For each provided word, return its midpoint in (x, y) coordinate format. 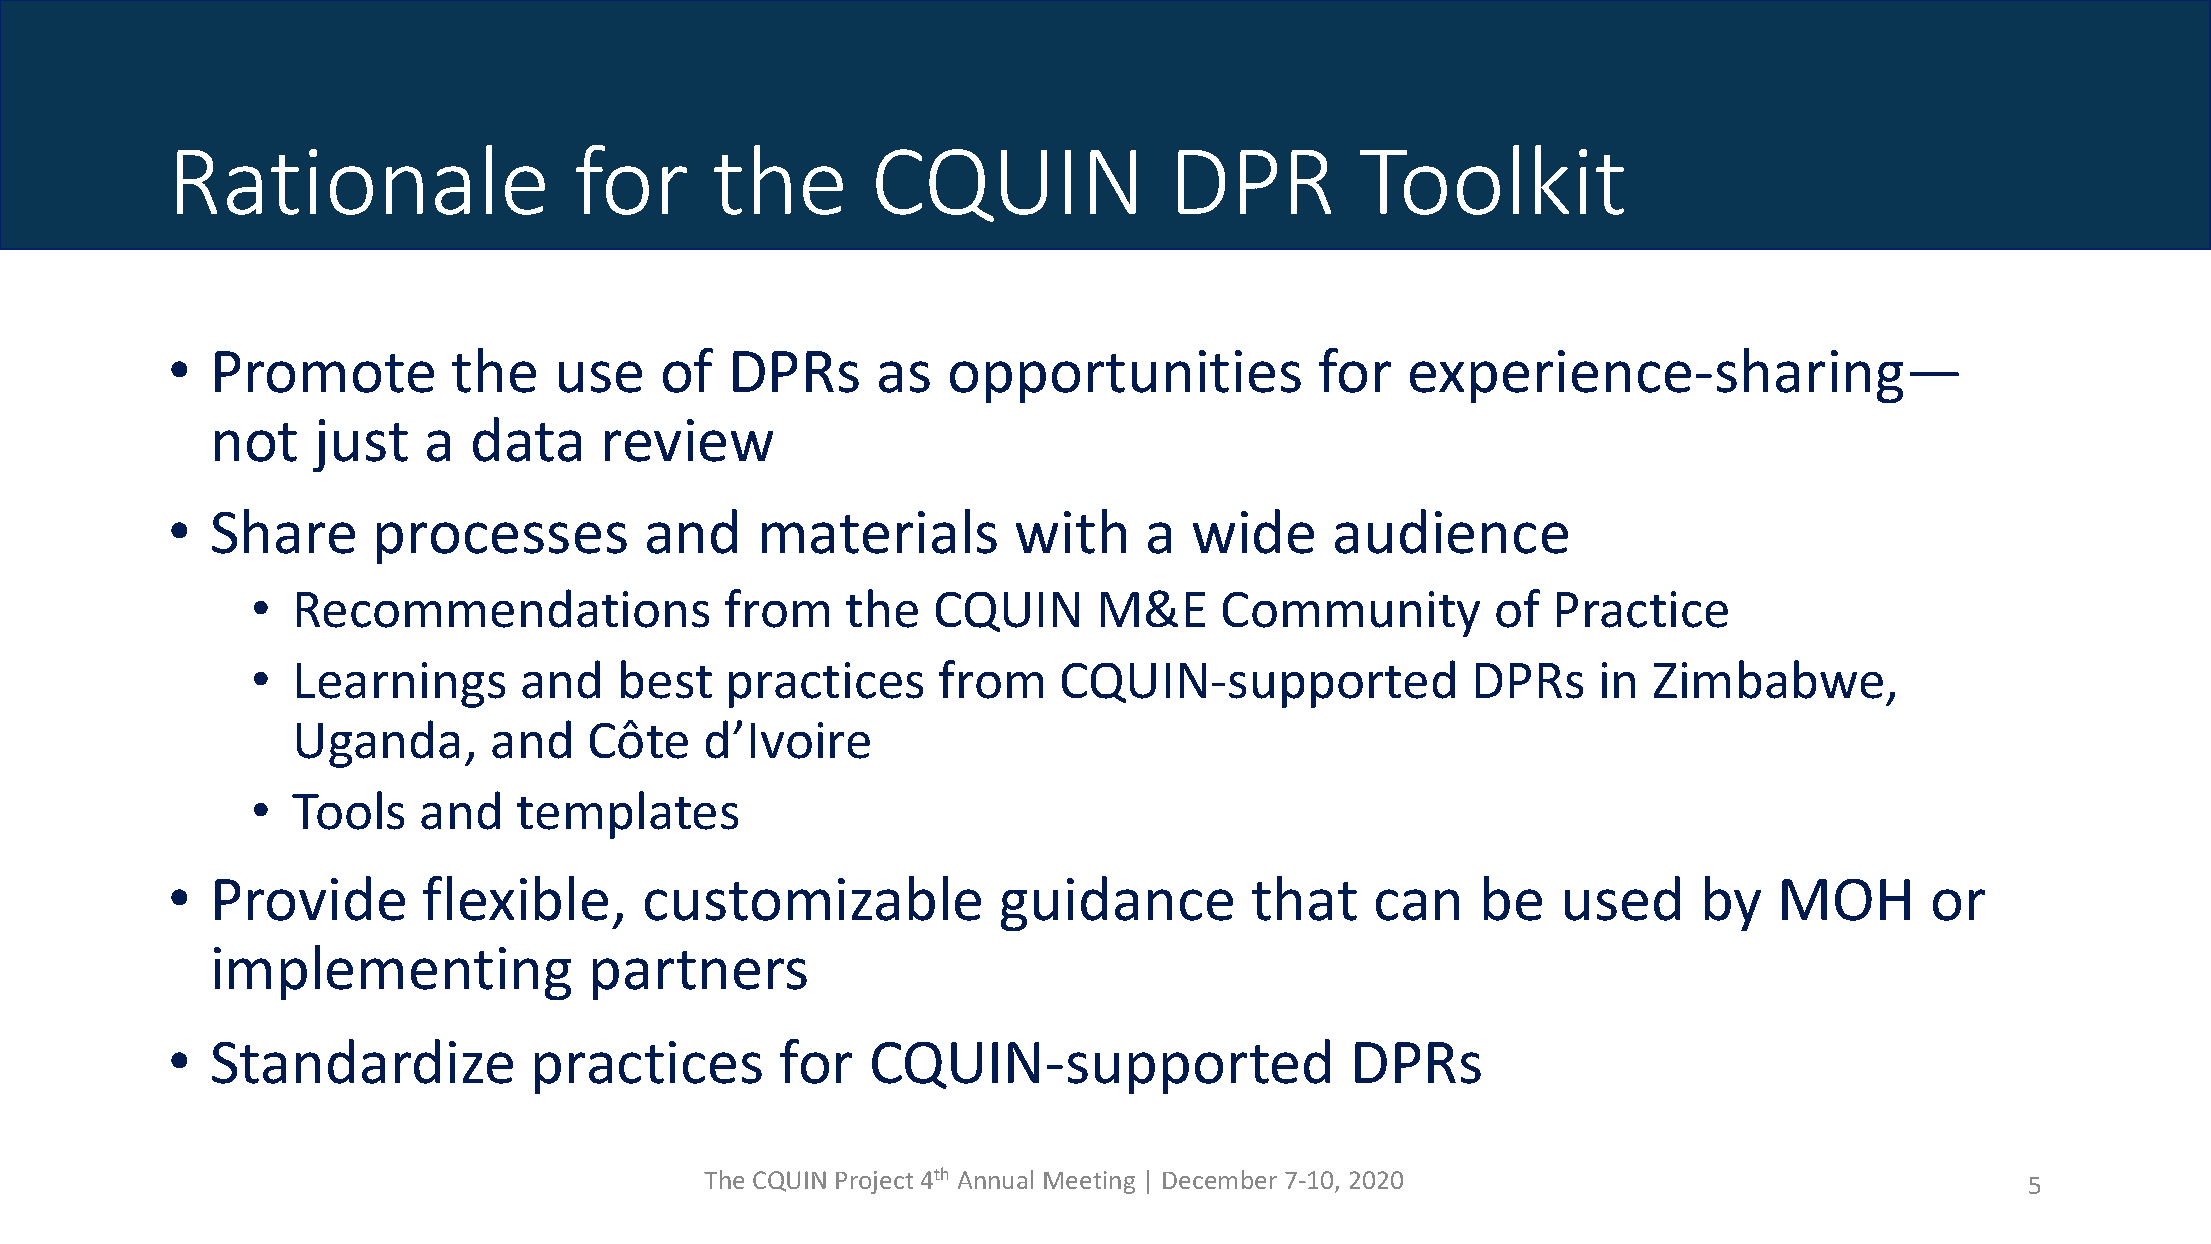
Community (1351, 614)
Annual (995, 1179)
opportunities (1125, 376)
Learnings (401, 685)
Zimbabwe (1768, 679)
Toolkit (1492, 180)
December (1220, 1179)
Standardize (362, 1061)
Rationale (361, 180)
